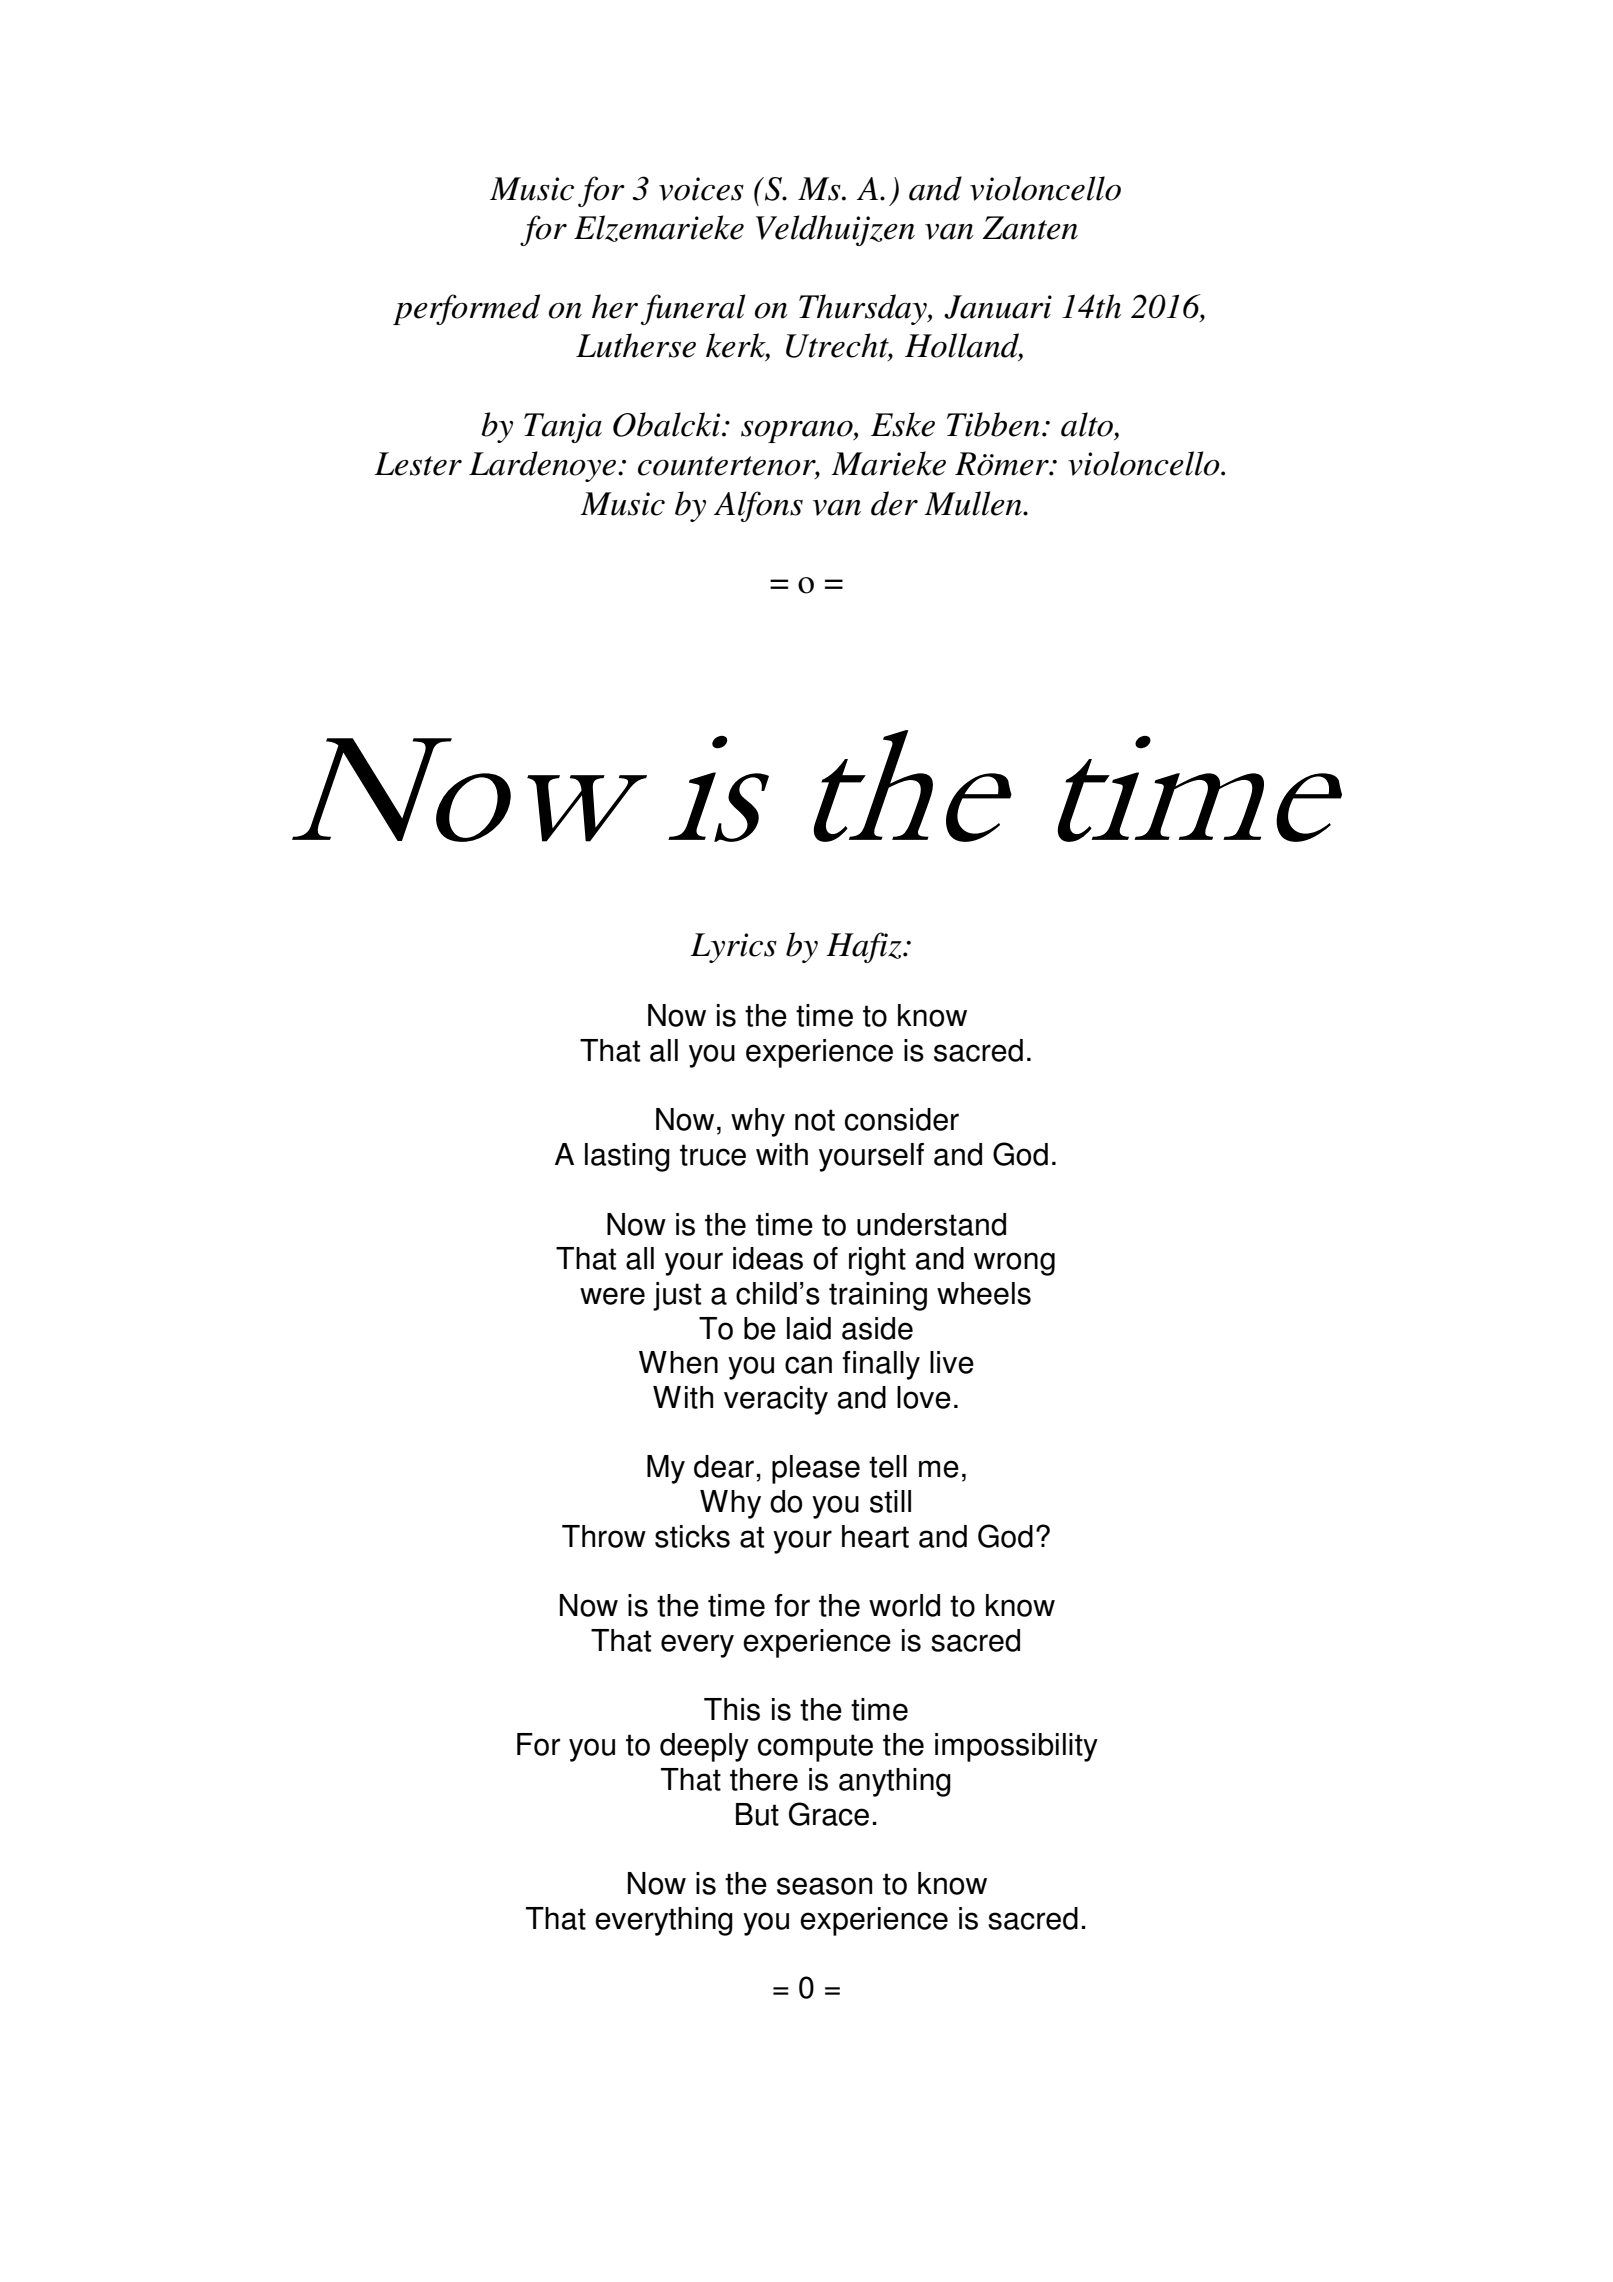 Image resolution: width=1613 pixels, height=2282 pixels. Describe the element at coordinates (704, 1747) in the image. I see `deeply` at that location.
